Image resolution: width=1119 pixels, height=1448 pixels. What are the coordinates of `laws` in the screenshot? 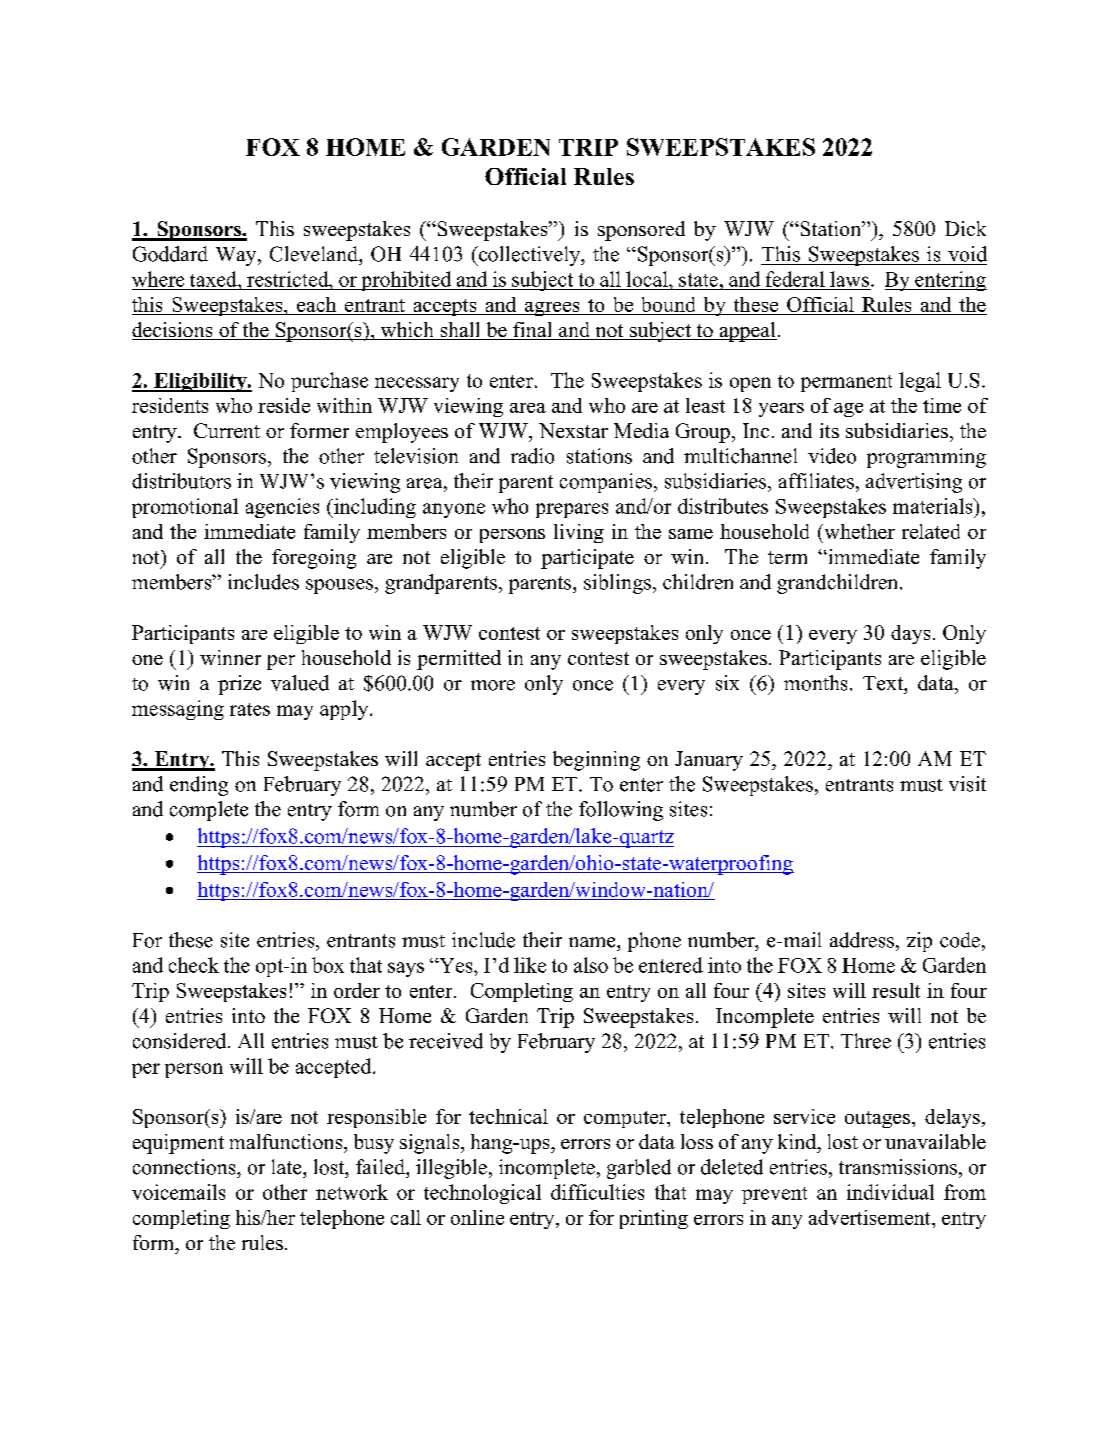 It's located at (849, 279).
